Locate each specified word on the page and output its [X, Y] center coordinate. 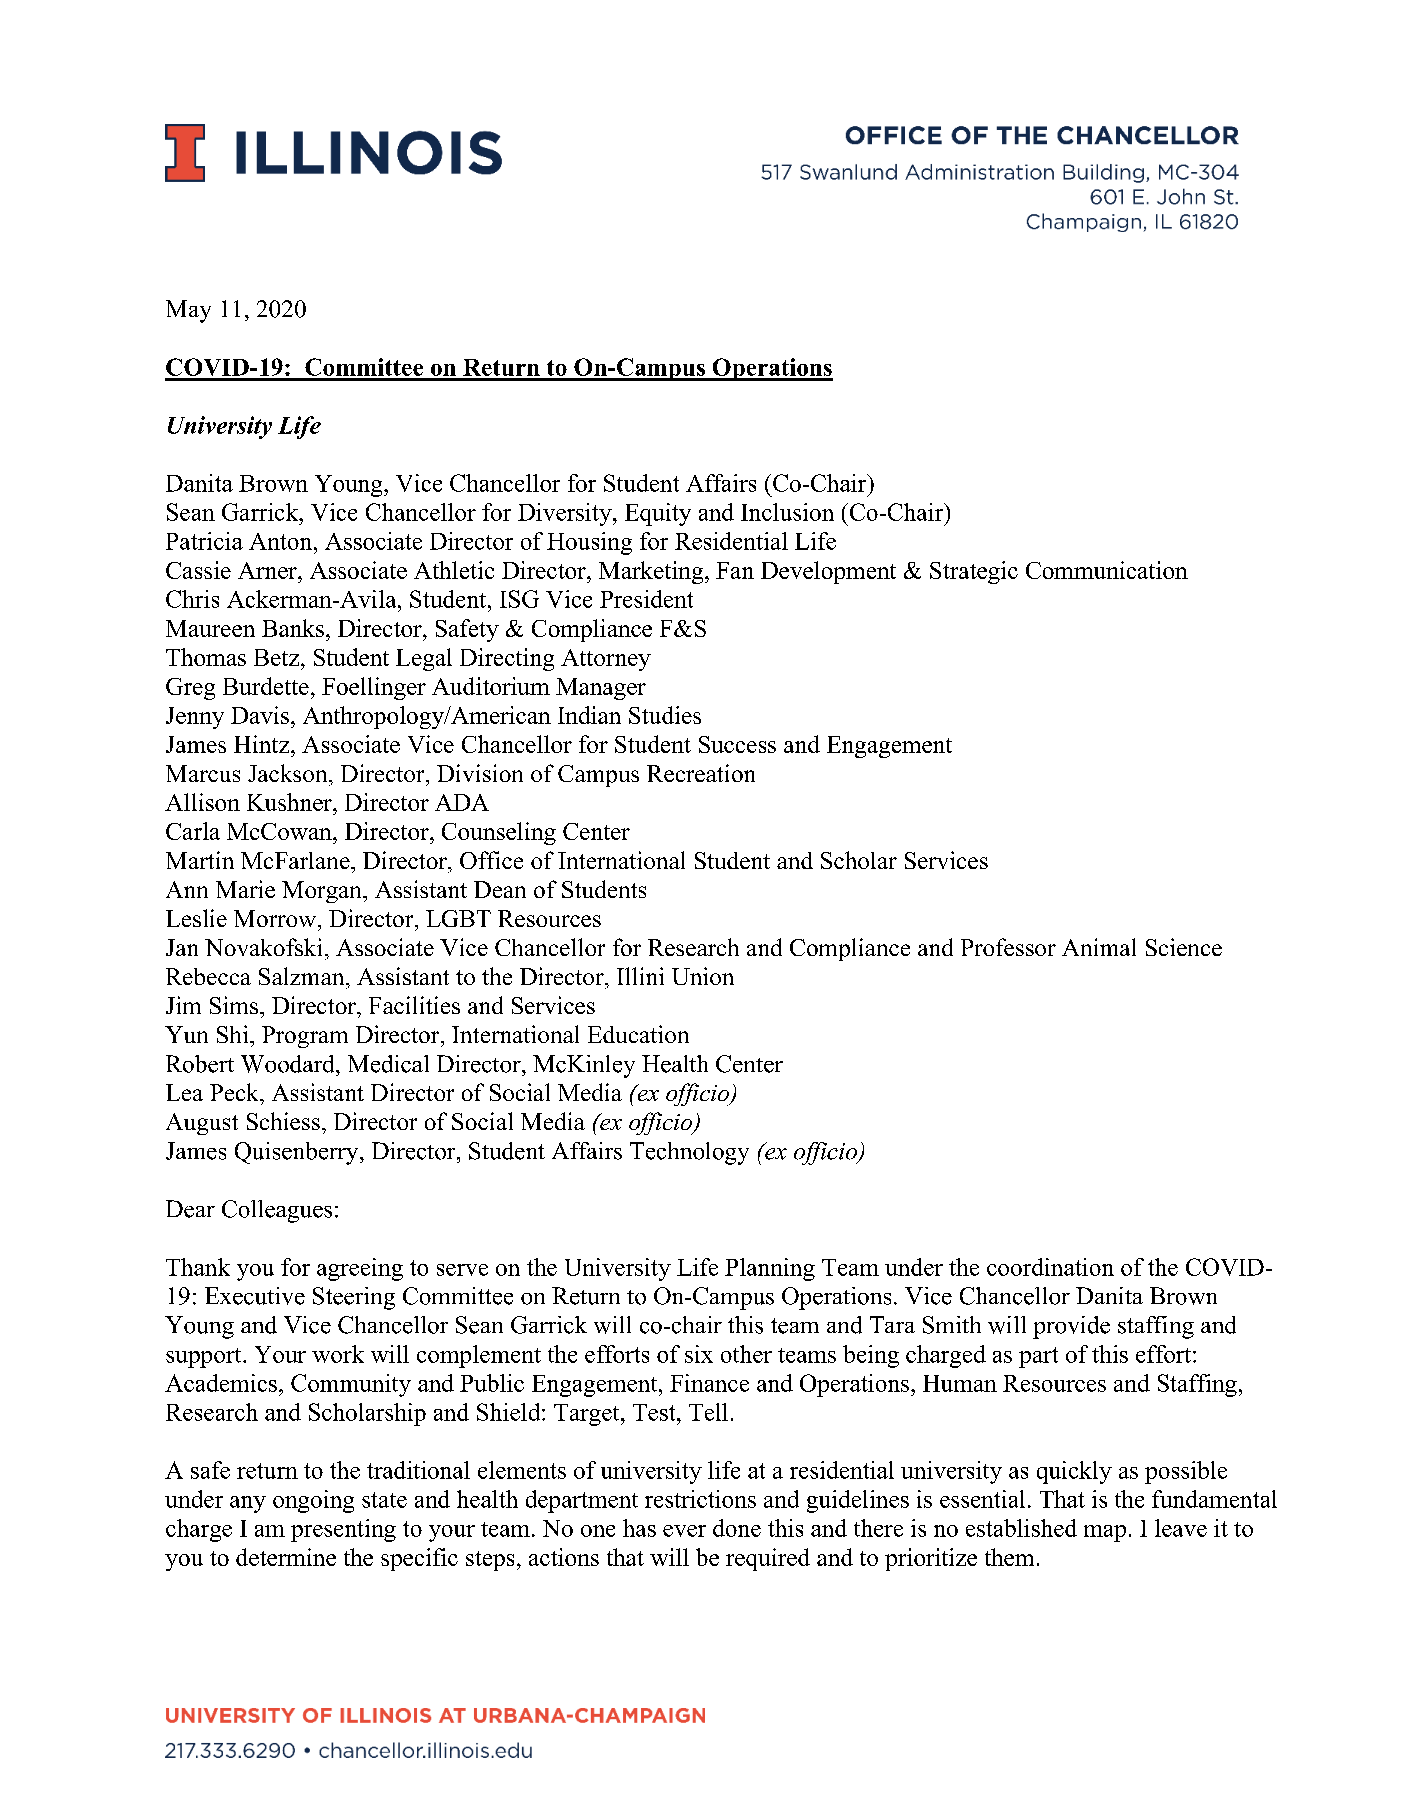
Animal [1099, 947]
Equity [658, 514]
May [188, 311]
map [1105, 1533]
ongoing [313, 1501]
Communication [1107, 570]
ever [684, 1531]
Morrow [276, 918]
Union [703, 976]
